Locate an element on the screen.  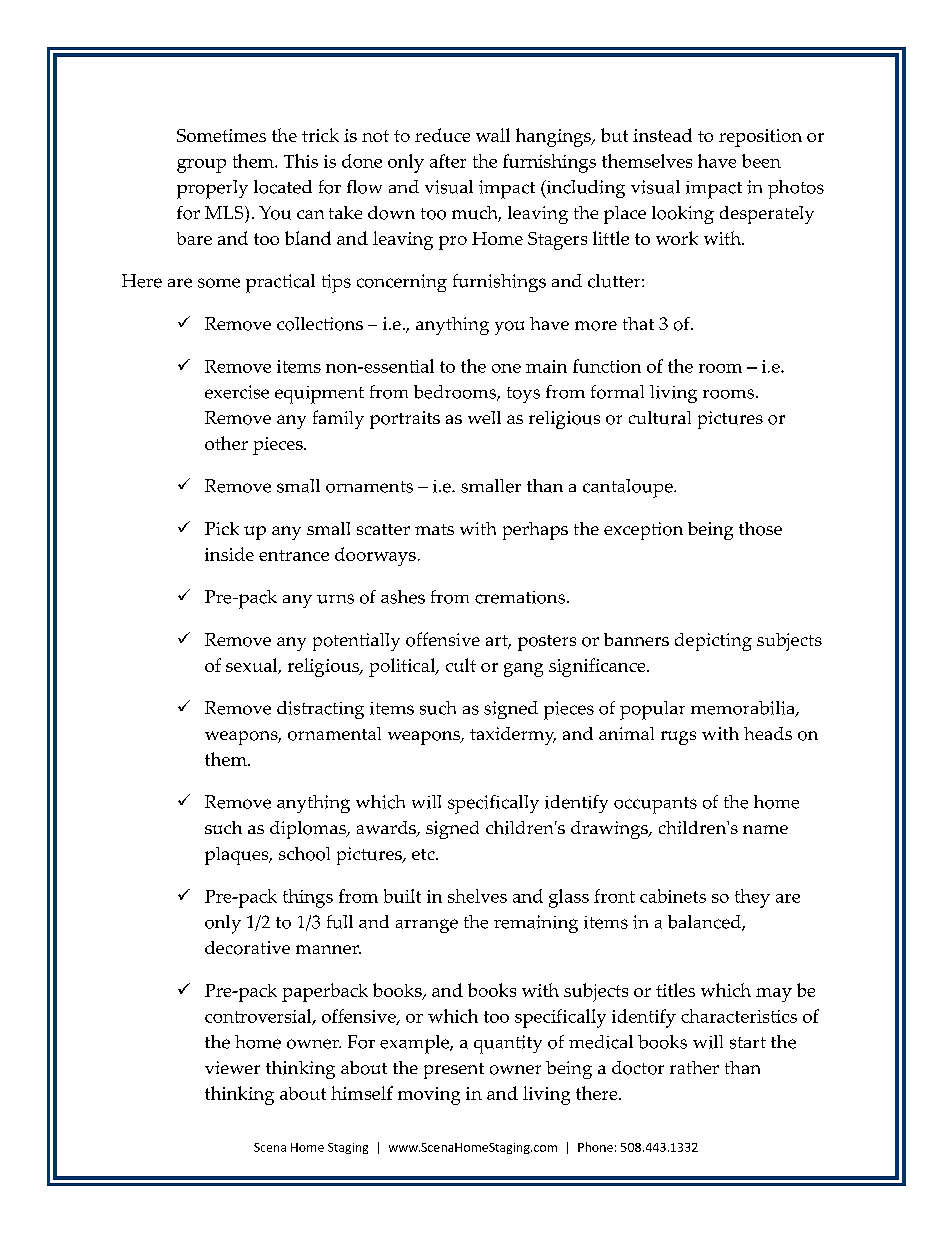
viewer is located at coordinates (232, 1067).
